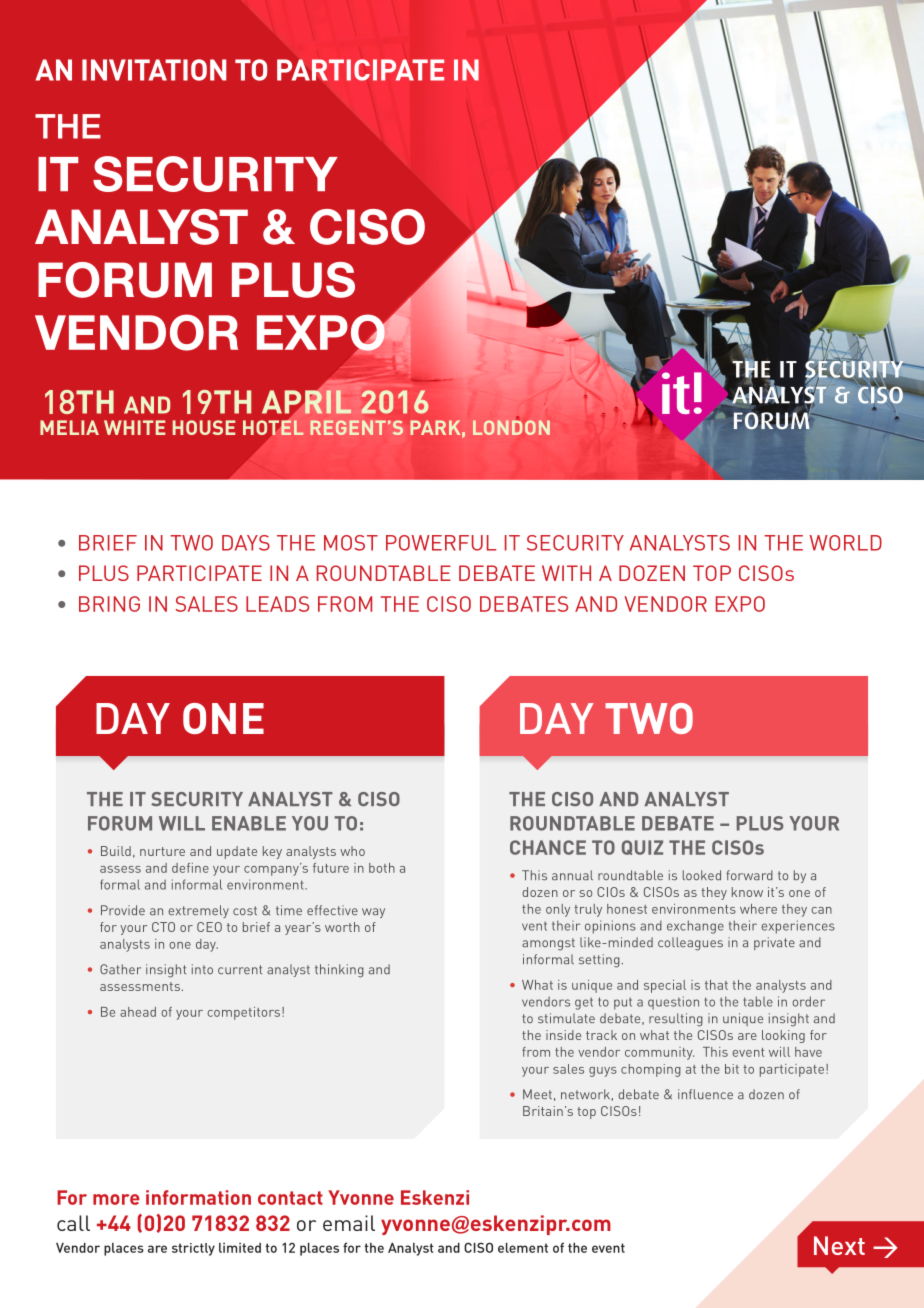  I want to click on WITH, so click(566, 573).
